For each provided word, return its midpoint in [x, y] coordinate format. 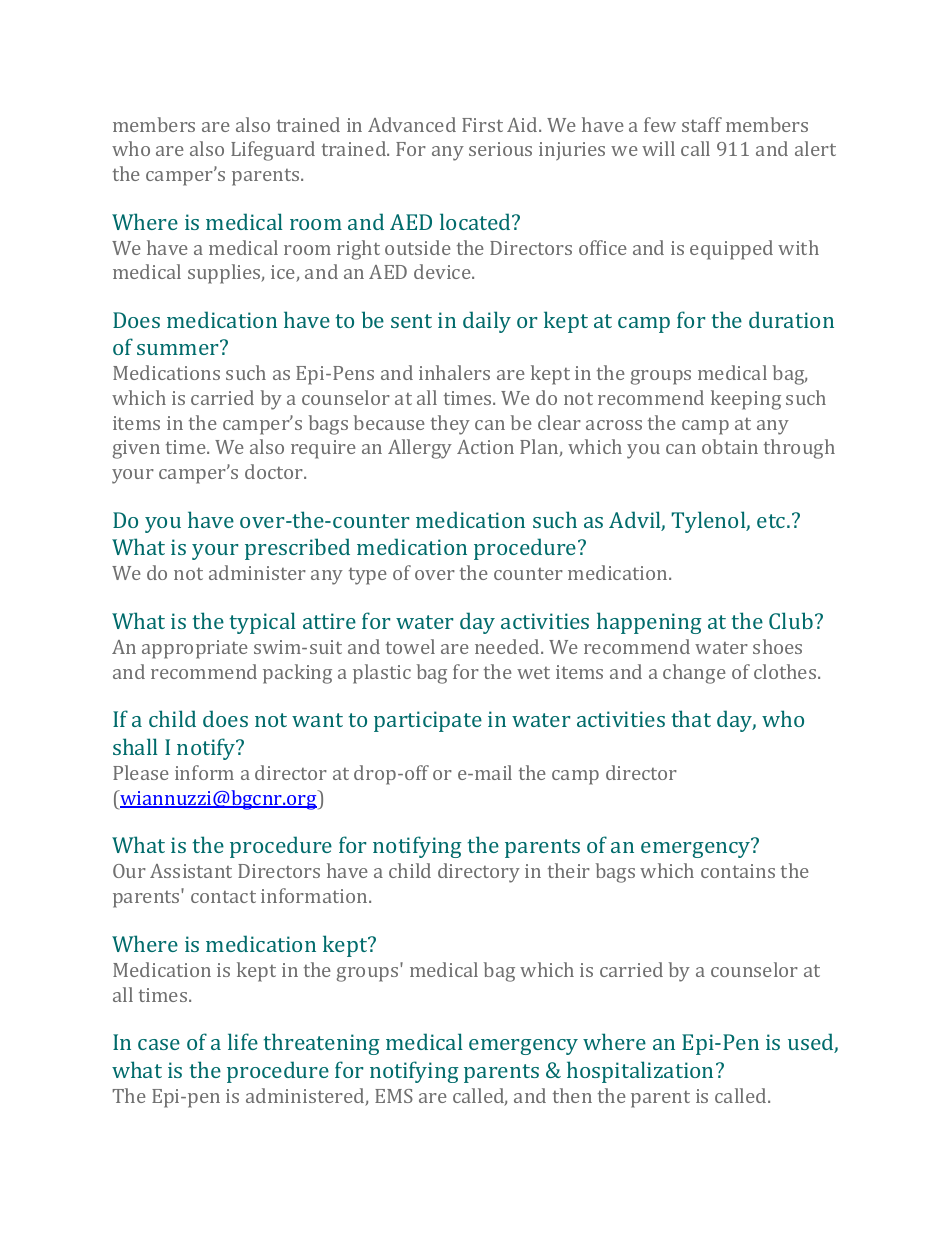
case [159, 1044]
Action [485, 447]
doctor [275, 471]
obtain [730, 446]
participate [428, 721]
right [358, 250]
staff [702, 124]
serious [500, 149]
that [691, 718]
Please [141, 772]
